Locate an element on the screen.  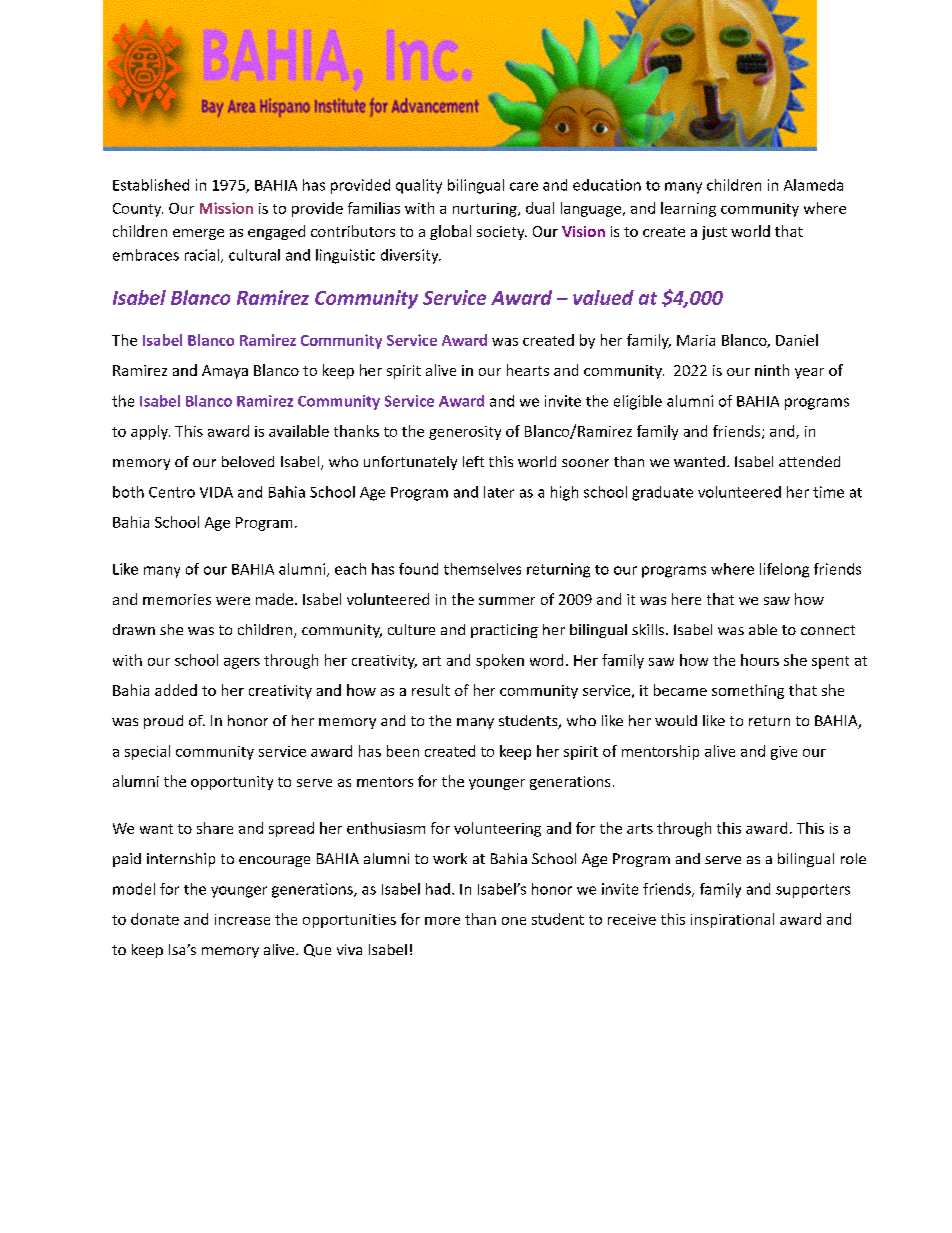
themselves is located at coordinates (482, 569).
